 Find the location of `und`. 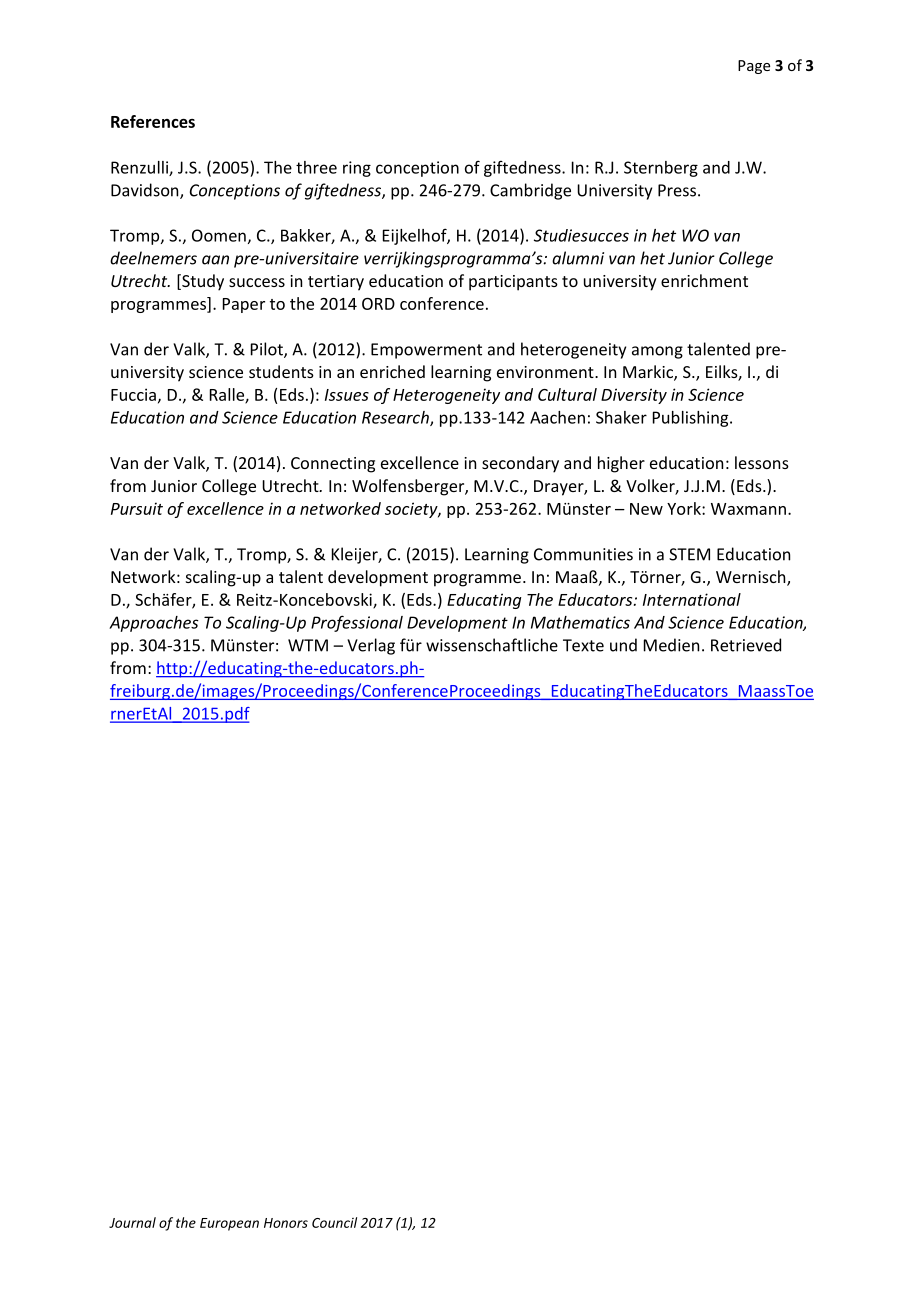

und is located at coordinates (623, 645).
